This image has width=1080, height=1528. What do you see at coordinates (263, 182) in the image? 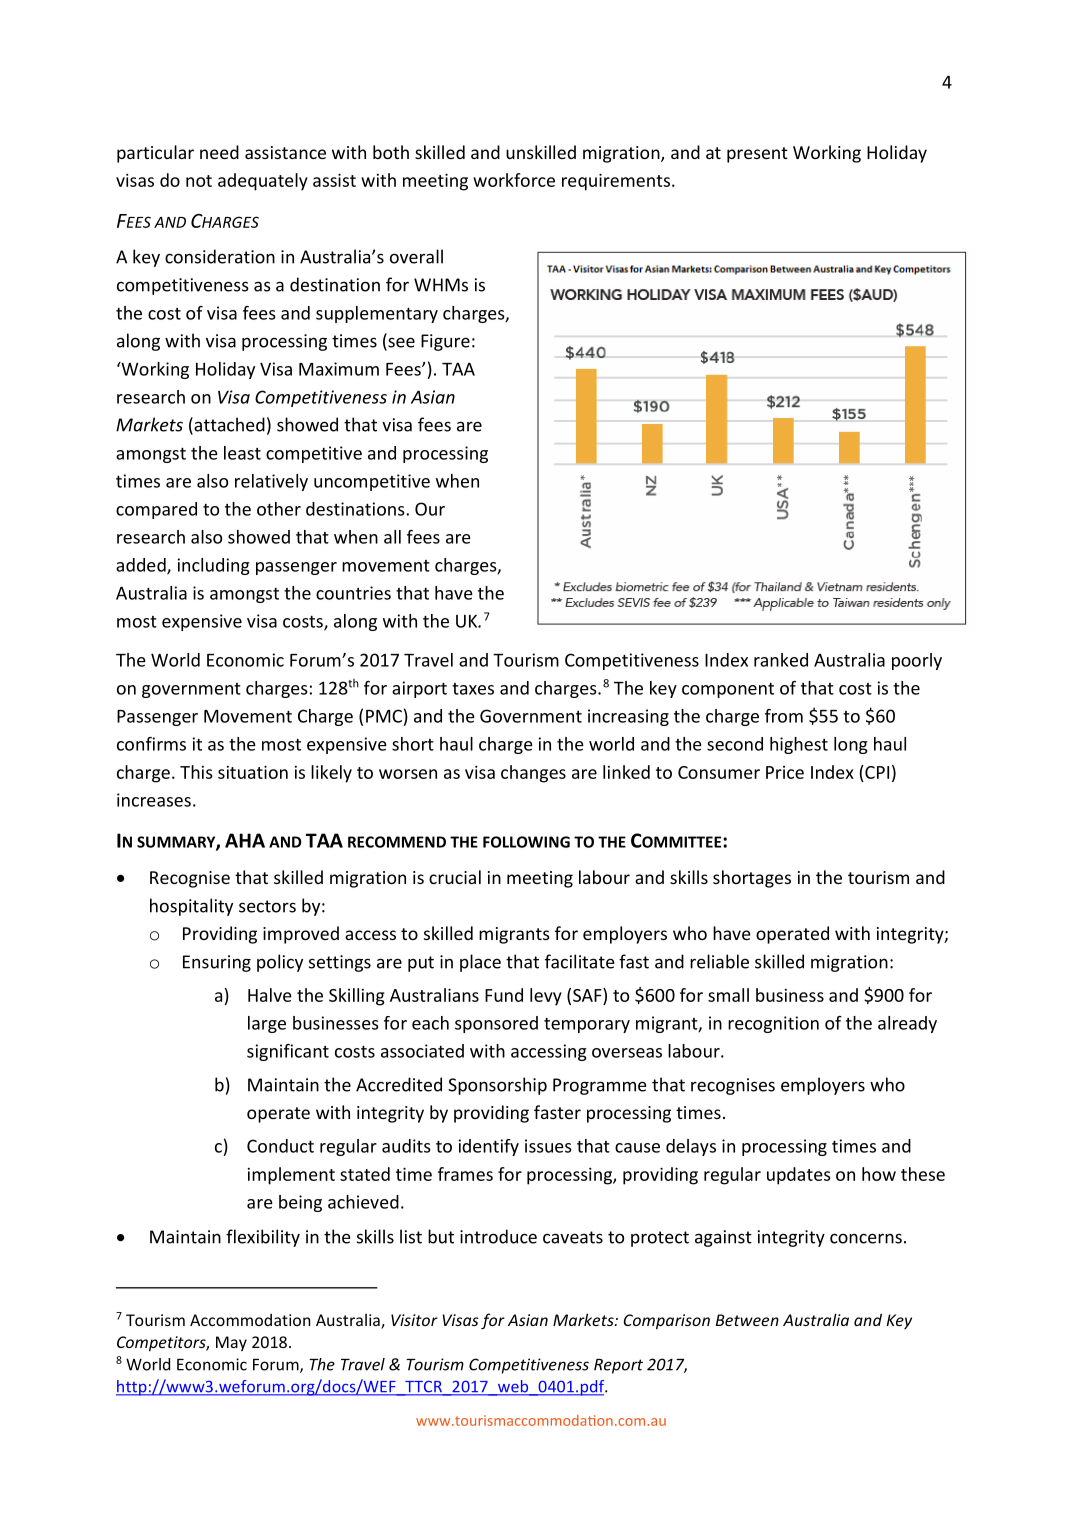
I see `adequately` at bounding box center [263, 182].
